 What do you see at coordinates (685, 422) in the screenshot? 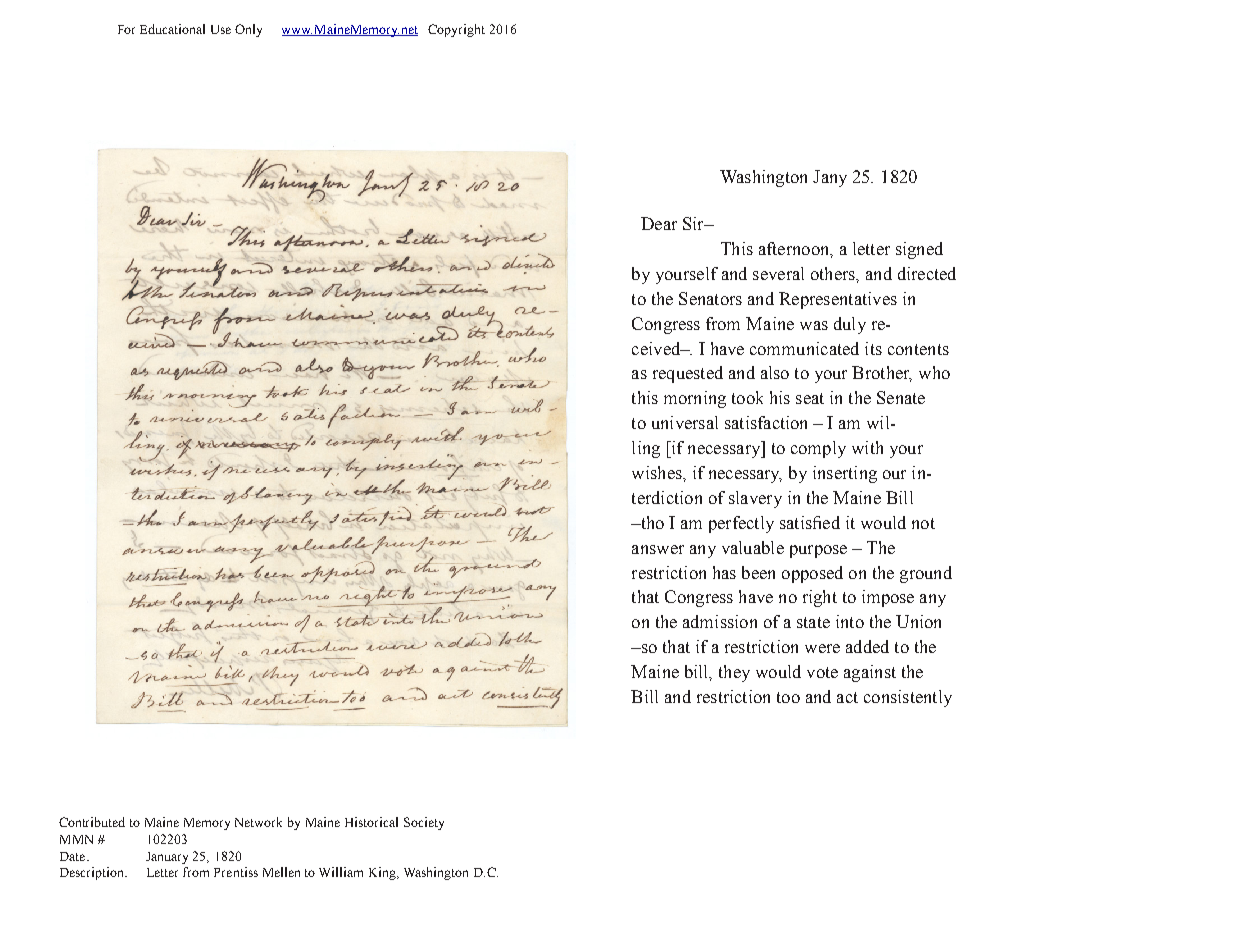
I see `universal` at bounding box center [685, 422].
